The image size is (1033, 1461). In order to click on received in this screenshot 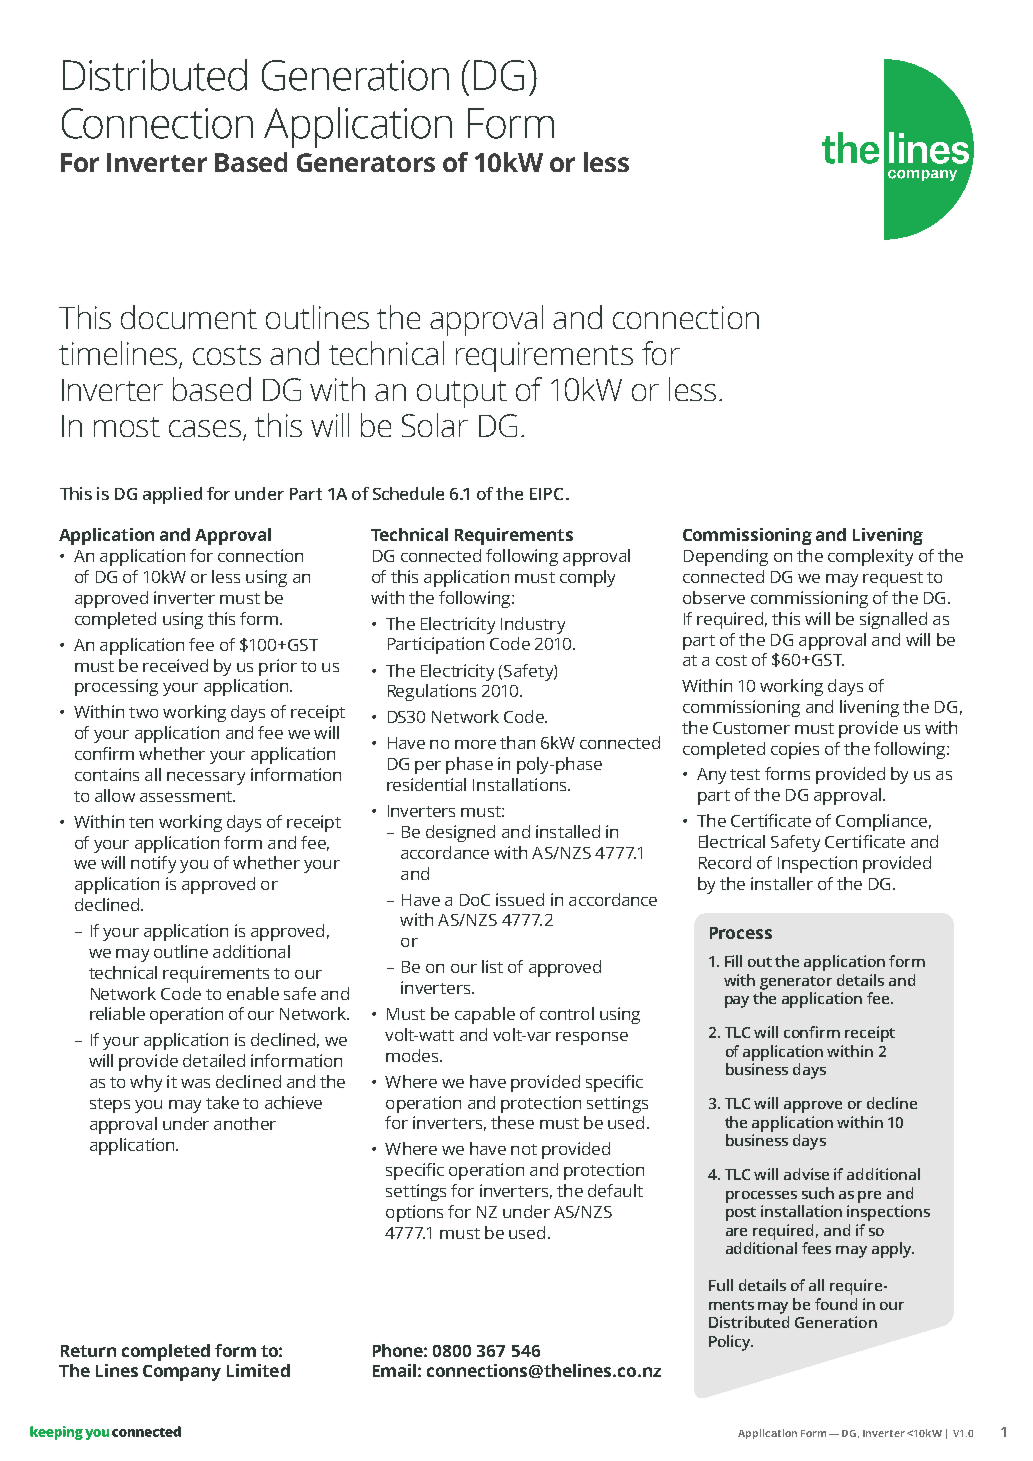, I will do `click(175, 665)`.
